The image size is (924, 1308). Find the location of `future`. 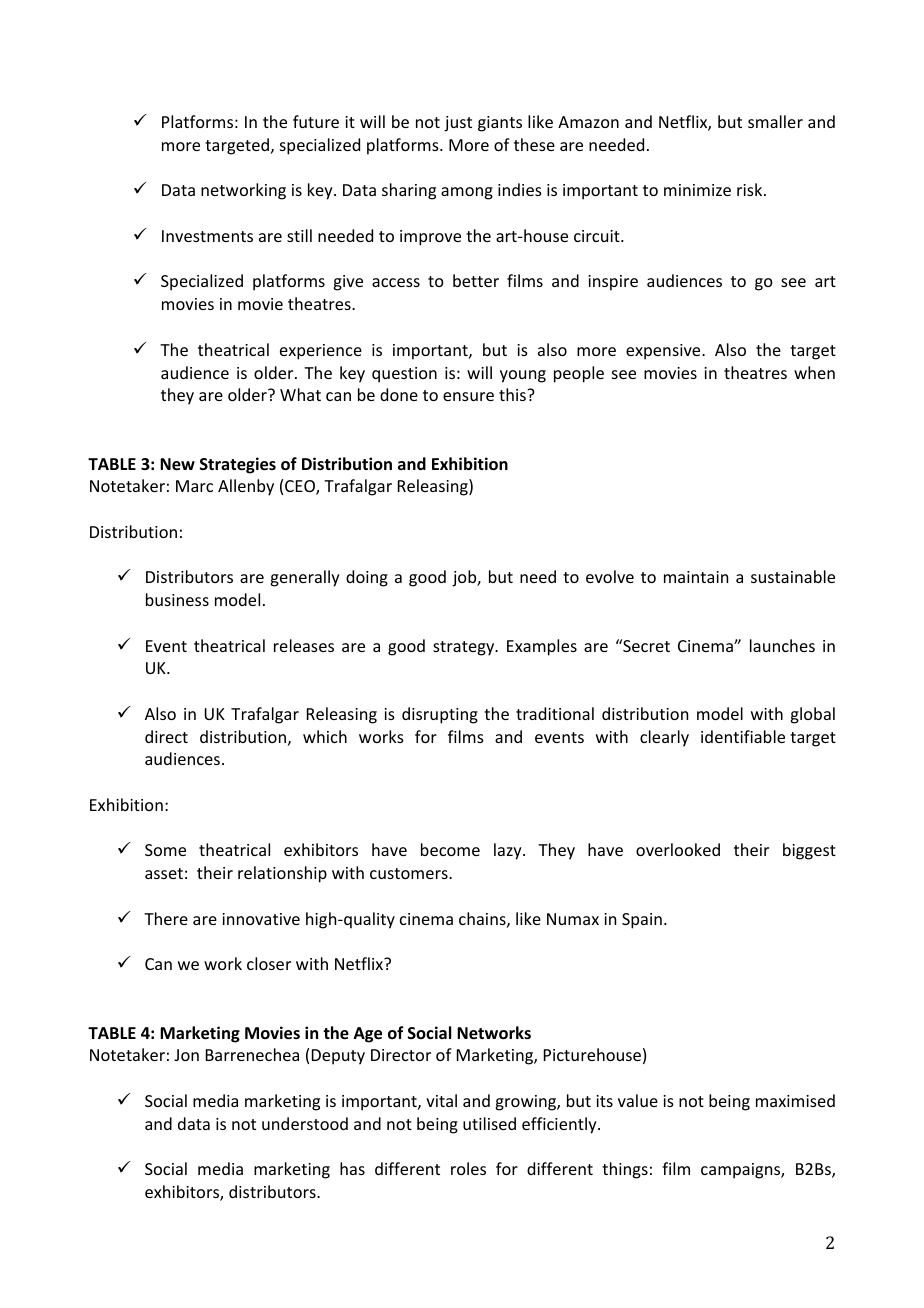

future is located at coordinates (316, 121).
